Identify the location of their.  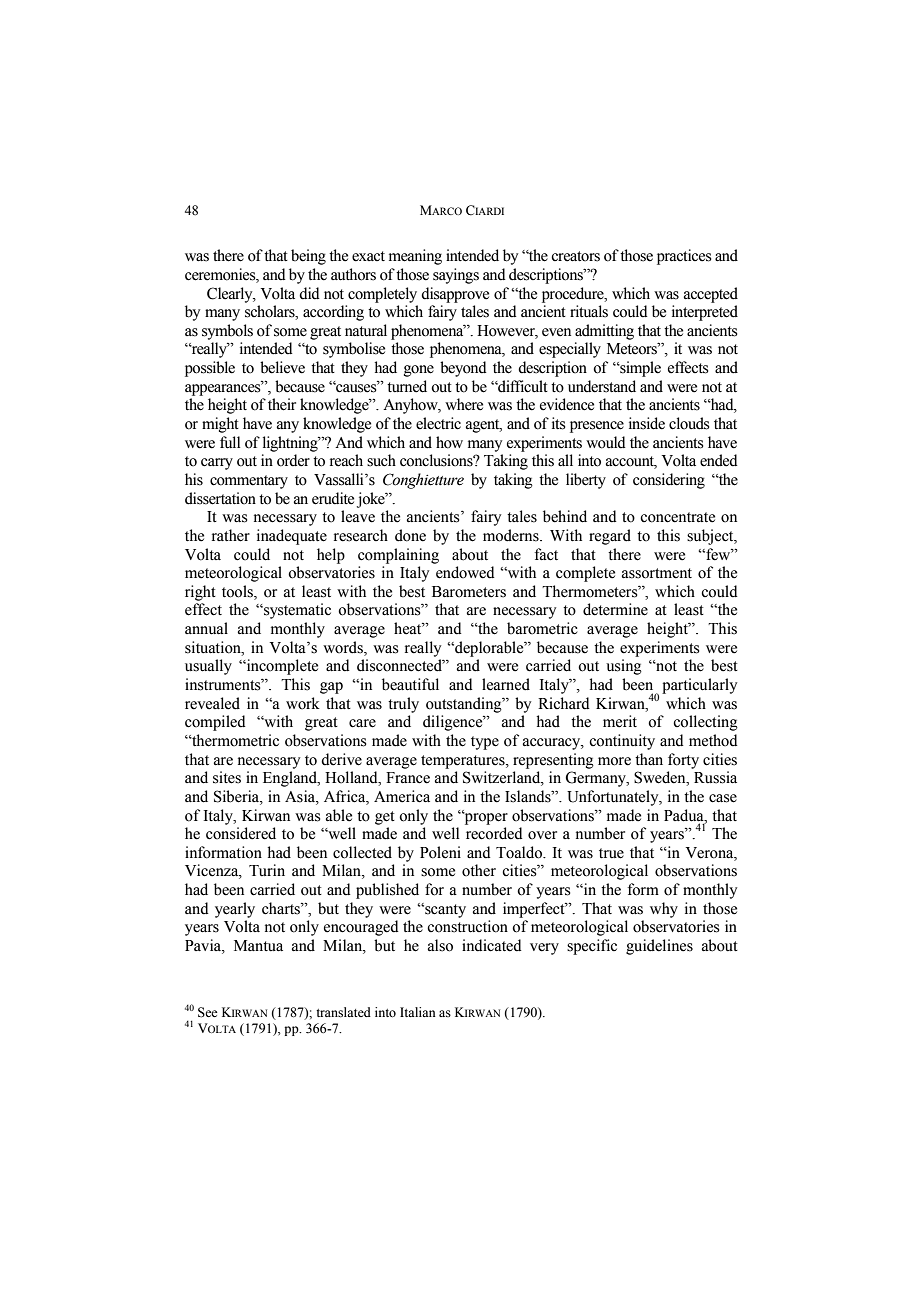
(282, 404).
